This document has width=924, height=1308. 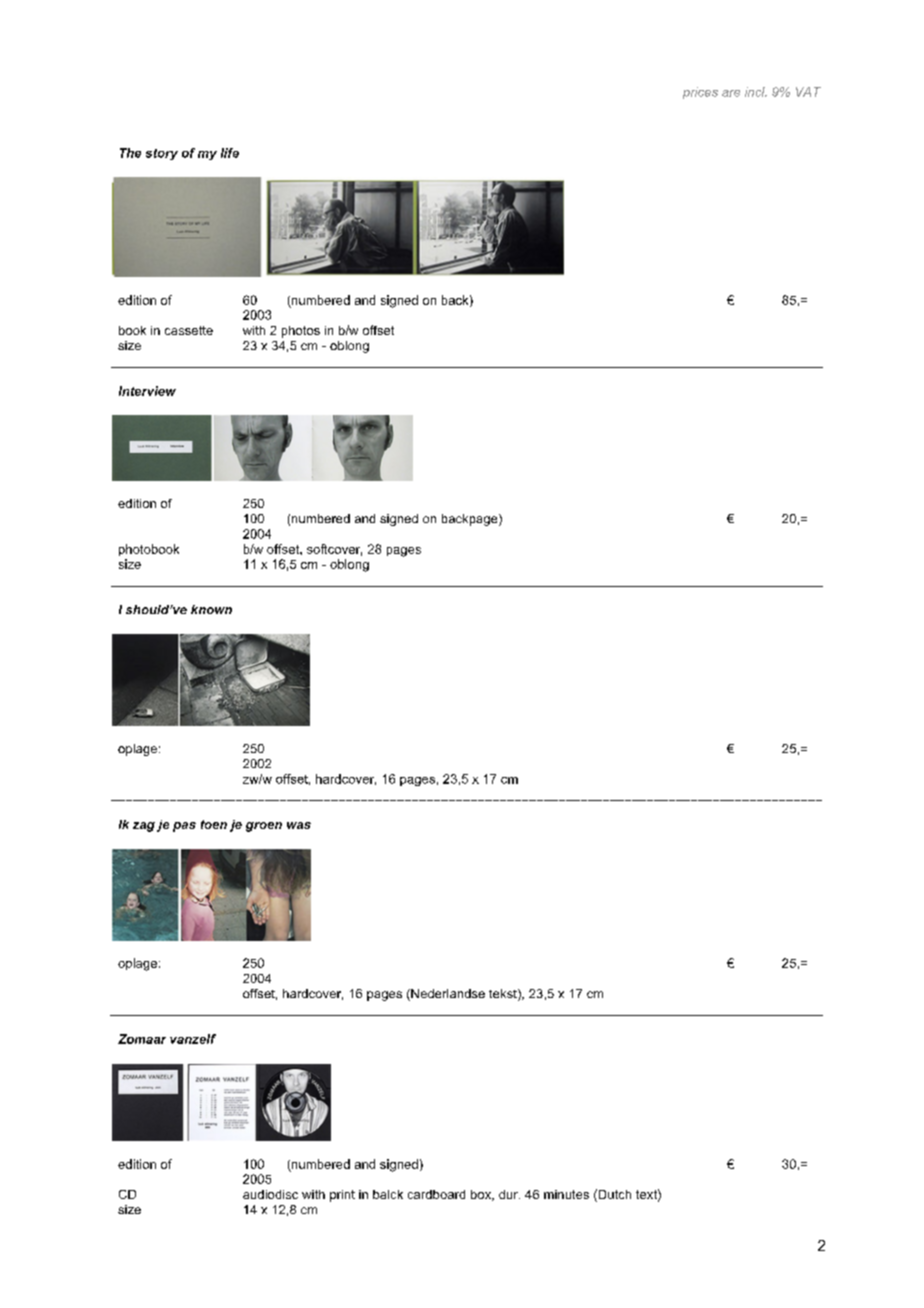 What do you see at coordinates (211, 609) in the document?
I see `known` at bounding box center [211, 609].
